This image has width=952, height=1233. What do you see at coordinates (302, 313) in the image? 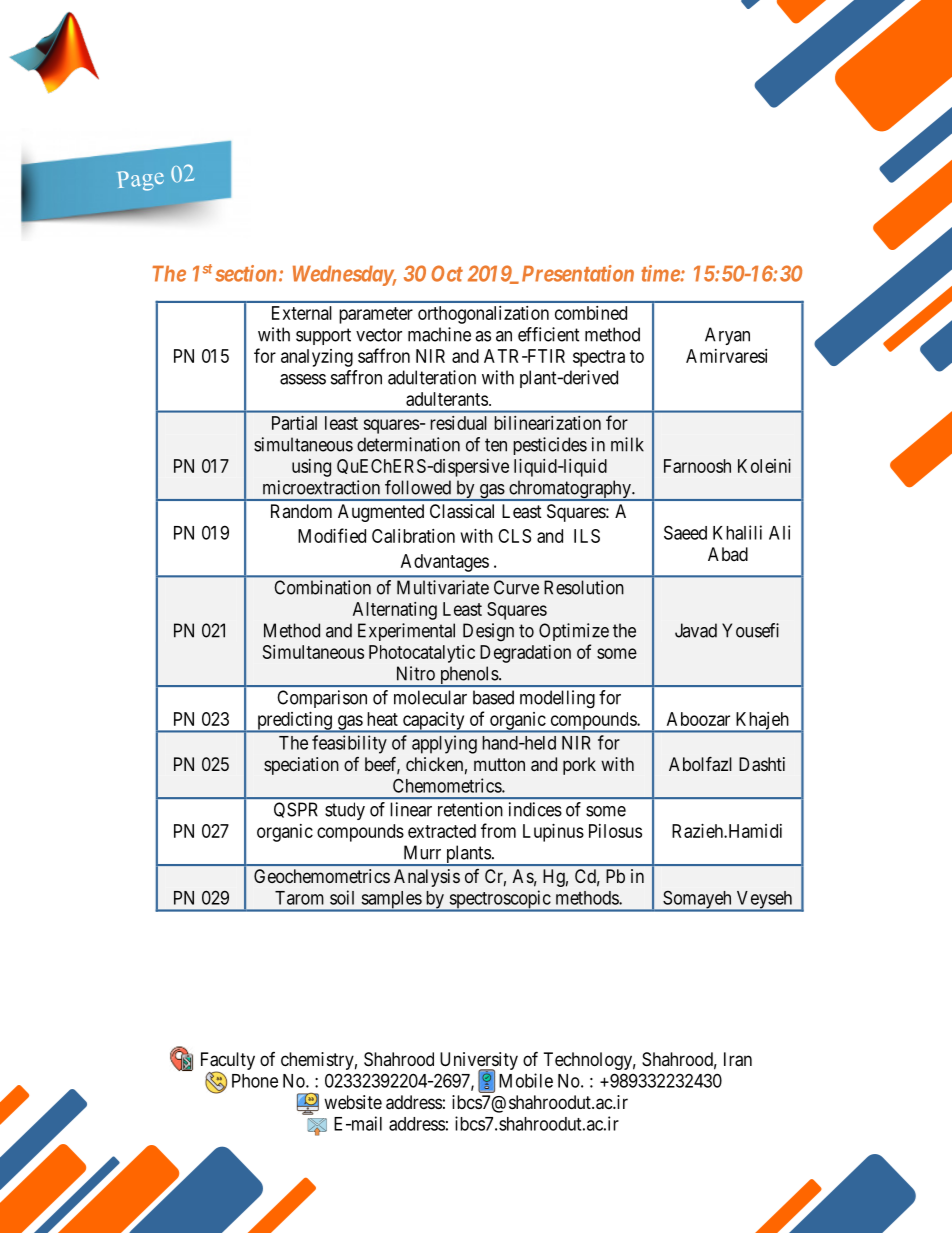
I see `External` at bounding box center [302, 313].
